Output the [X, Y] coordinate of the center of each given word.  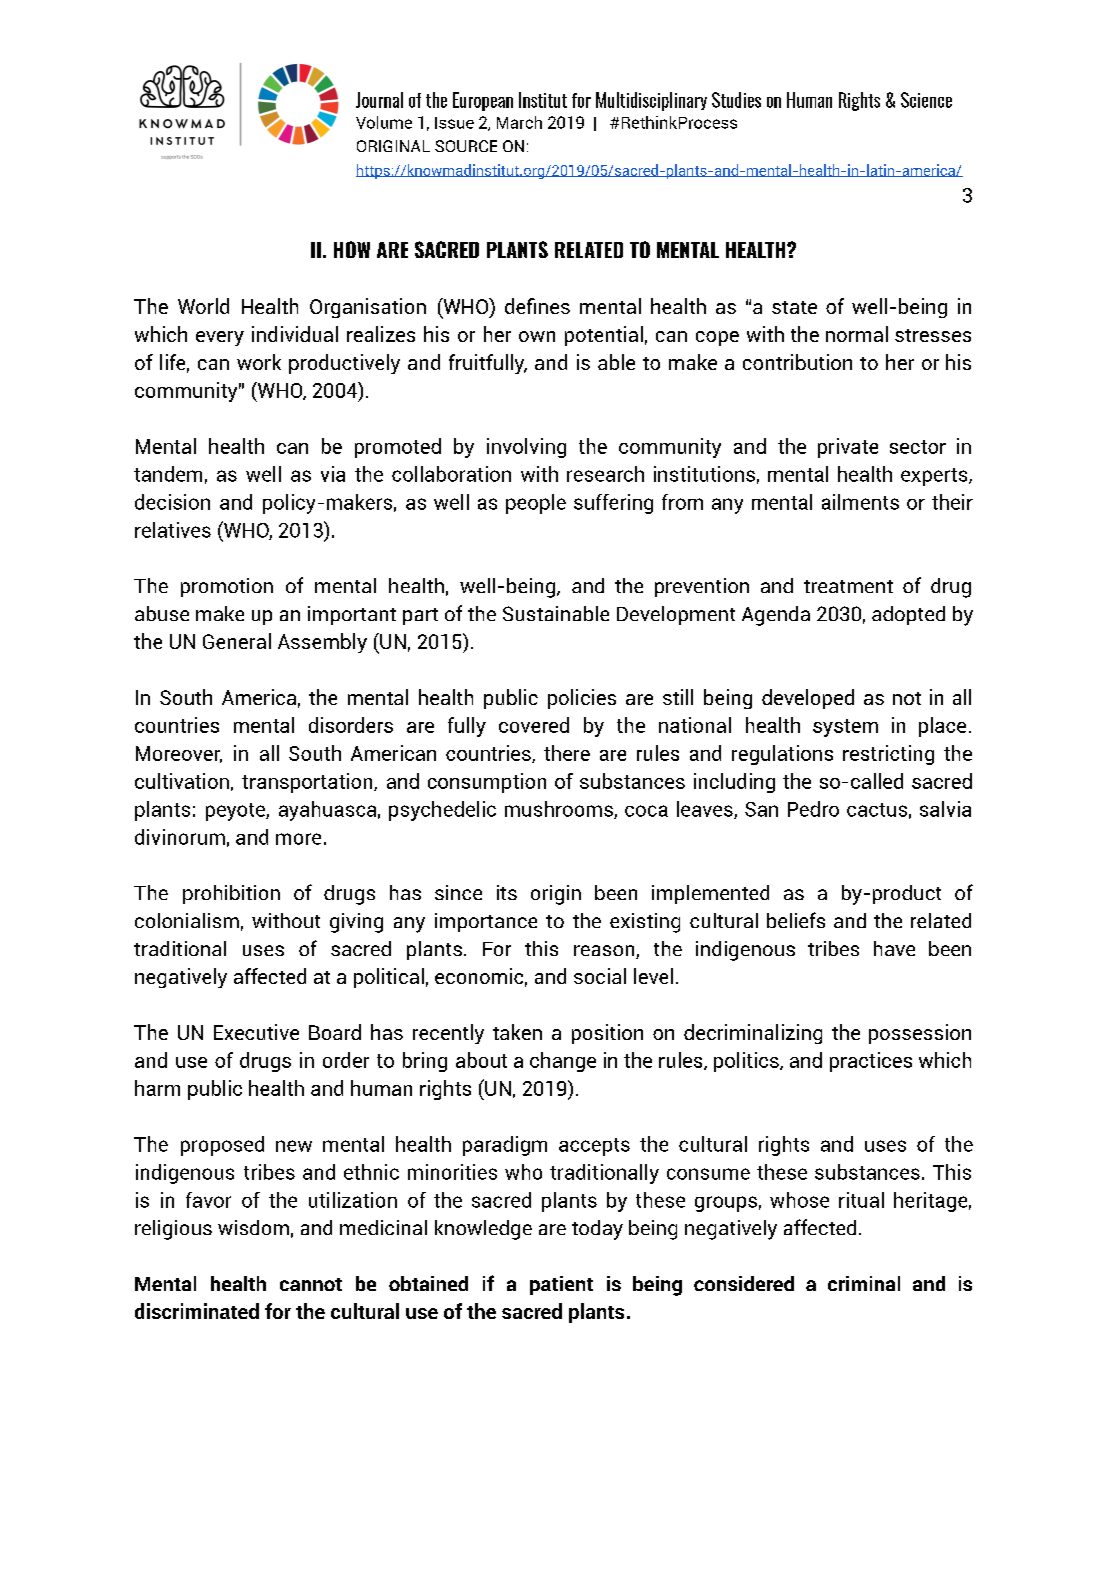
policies [582, 699]
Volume [384, 122]
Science [926, 100]
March [519, 122]
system [845, 728]
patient [561, 1285]
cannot [311, 1284]
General [237, 641]
